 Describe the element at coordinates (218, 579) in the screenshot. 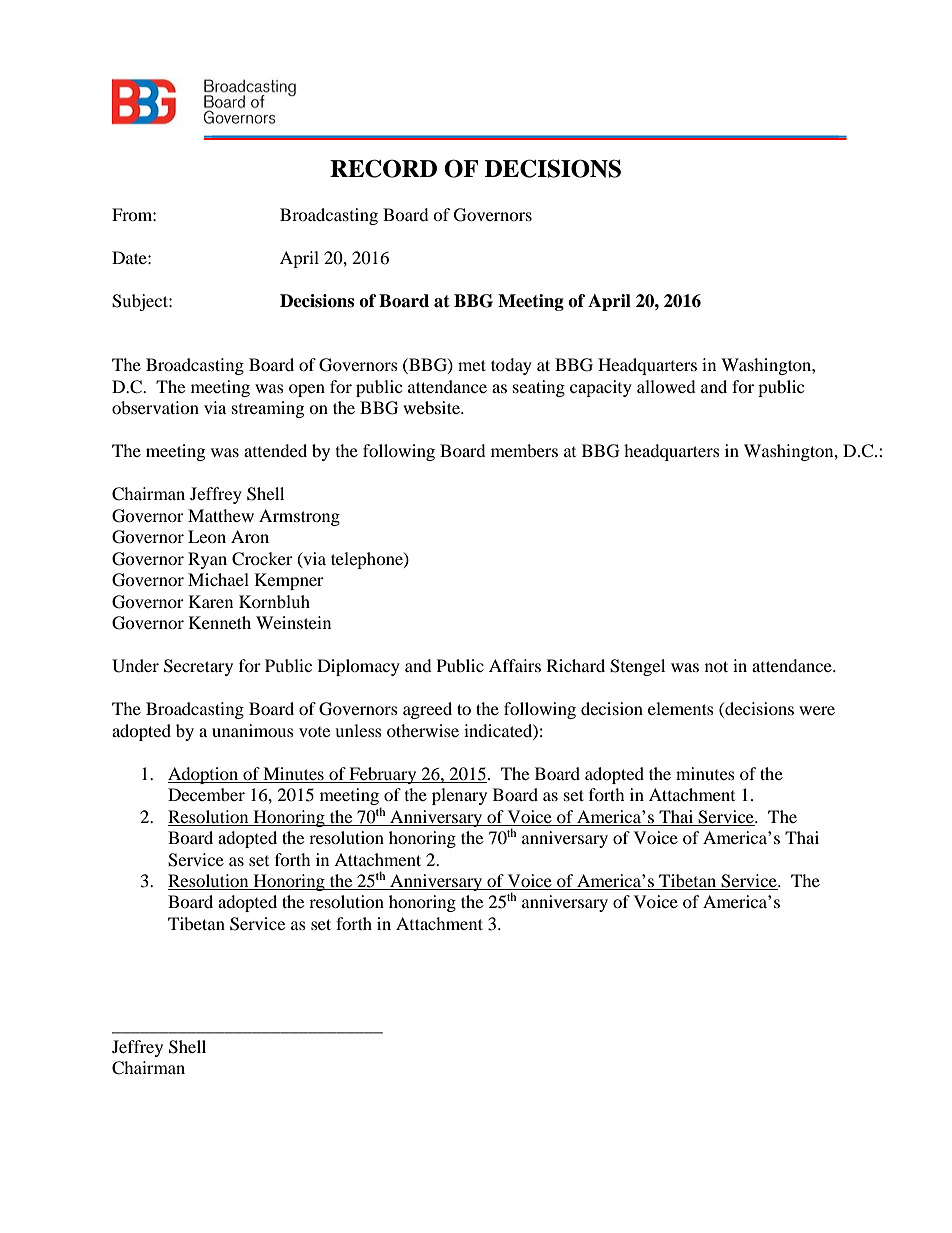

I see `Michael` at that location.
